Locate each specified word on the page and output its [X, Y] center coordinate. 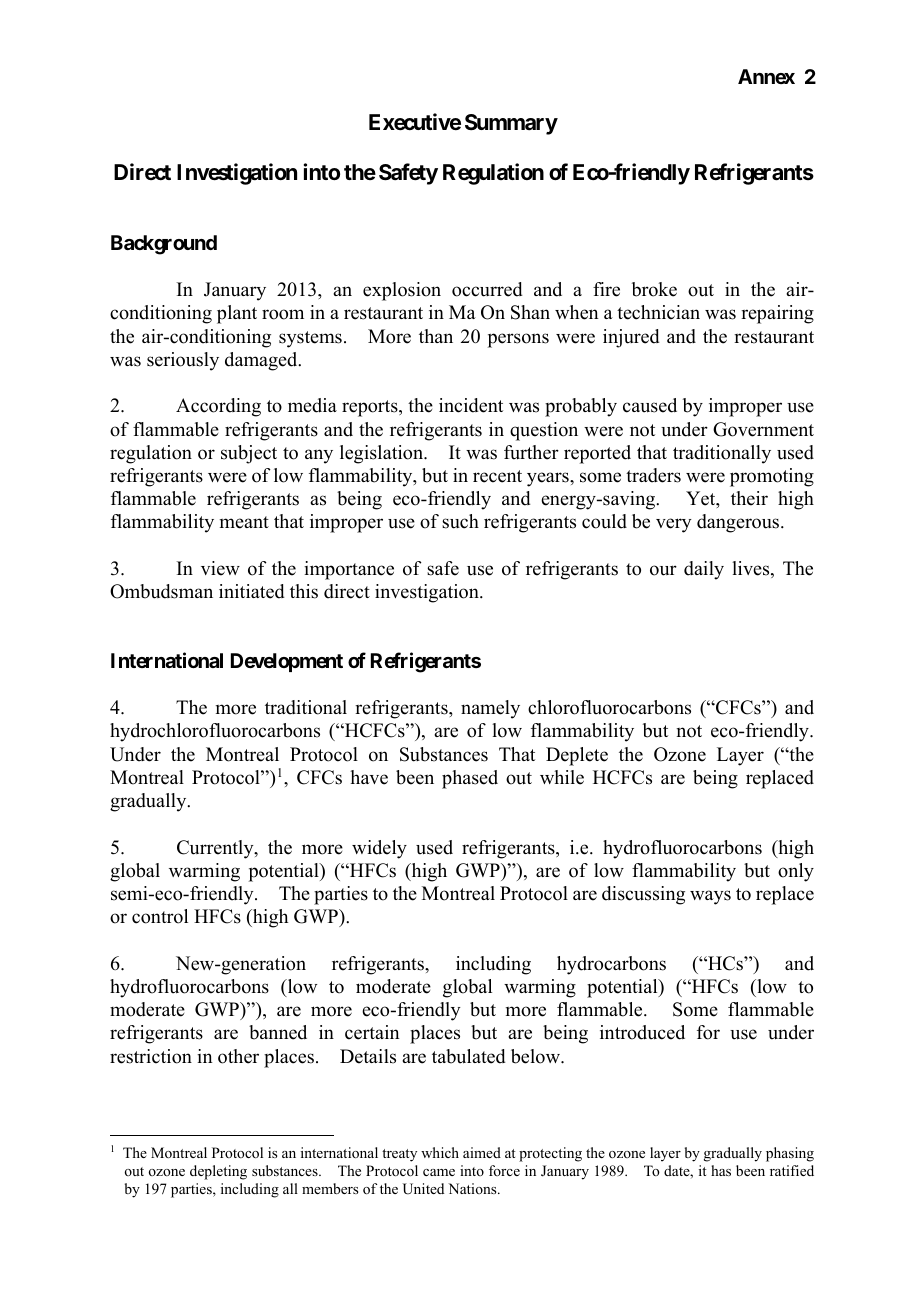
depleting [218, 1172]
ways [710, 897]
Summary [511, 124]
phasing [790, 1154]
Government [763, 429]
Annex [766, 76]
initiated [251, 591]
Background [164, 245]
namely [490, 709]
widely [379, 849]
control [160, 916]
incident [471, 405]
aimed [482, 1152]
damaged [262, 361]
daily [704, 570]
